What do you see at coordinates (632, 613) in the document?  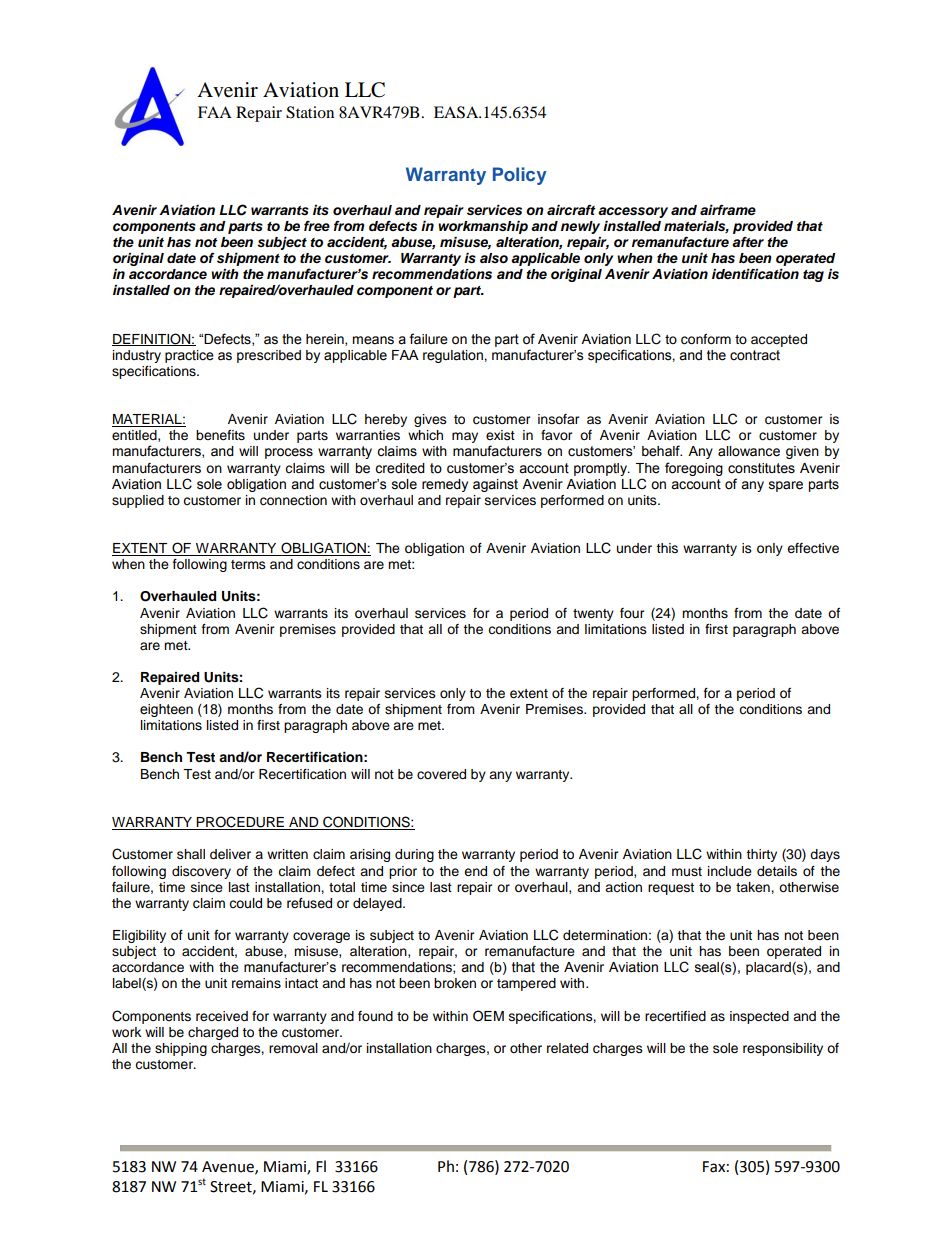 I see `four` at bounding box center [632, 613].
